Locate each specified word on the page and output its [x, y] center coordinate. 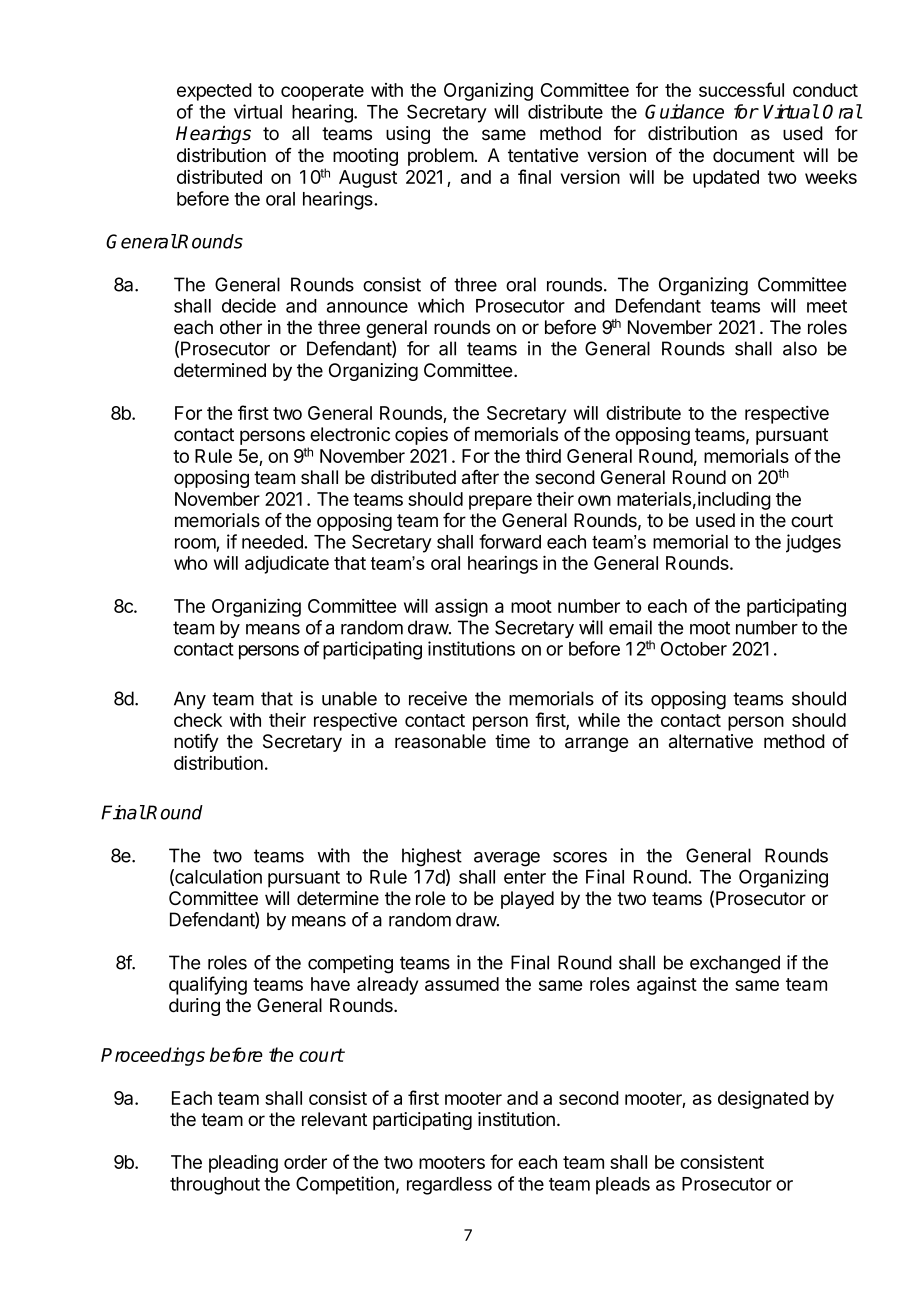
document [754, 155]
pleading [243, 1163]
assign [461, 607]
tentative [543, 155]
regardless [449, 1186]
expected [214, 92]
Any [190, 700]
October [694, 648]
